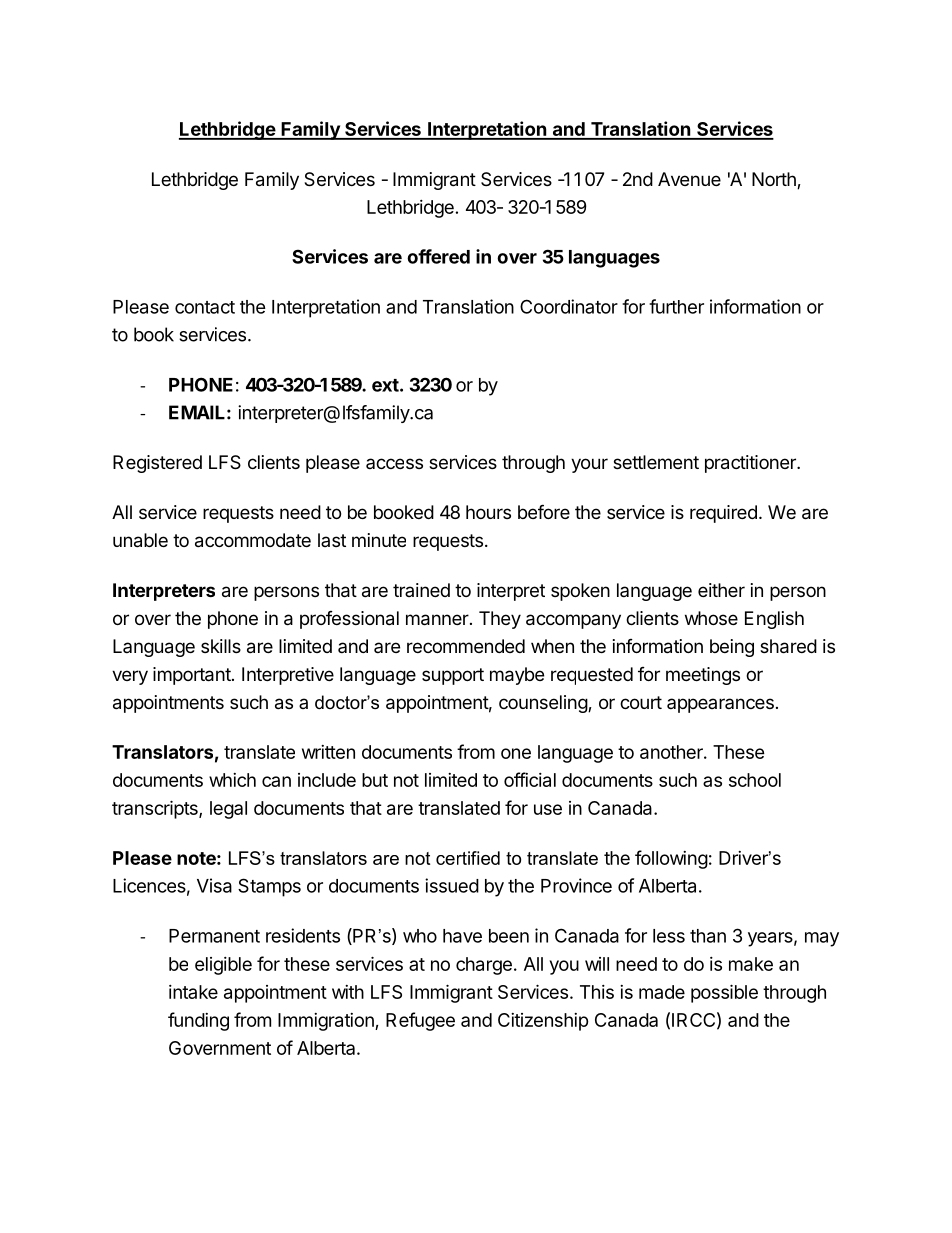 This screenshot has width=952, height=1233. What do you see at coordinates (193, 992) in the screenshot?
I see `intake` at bounding box center [193, 992].
